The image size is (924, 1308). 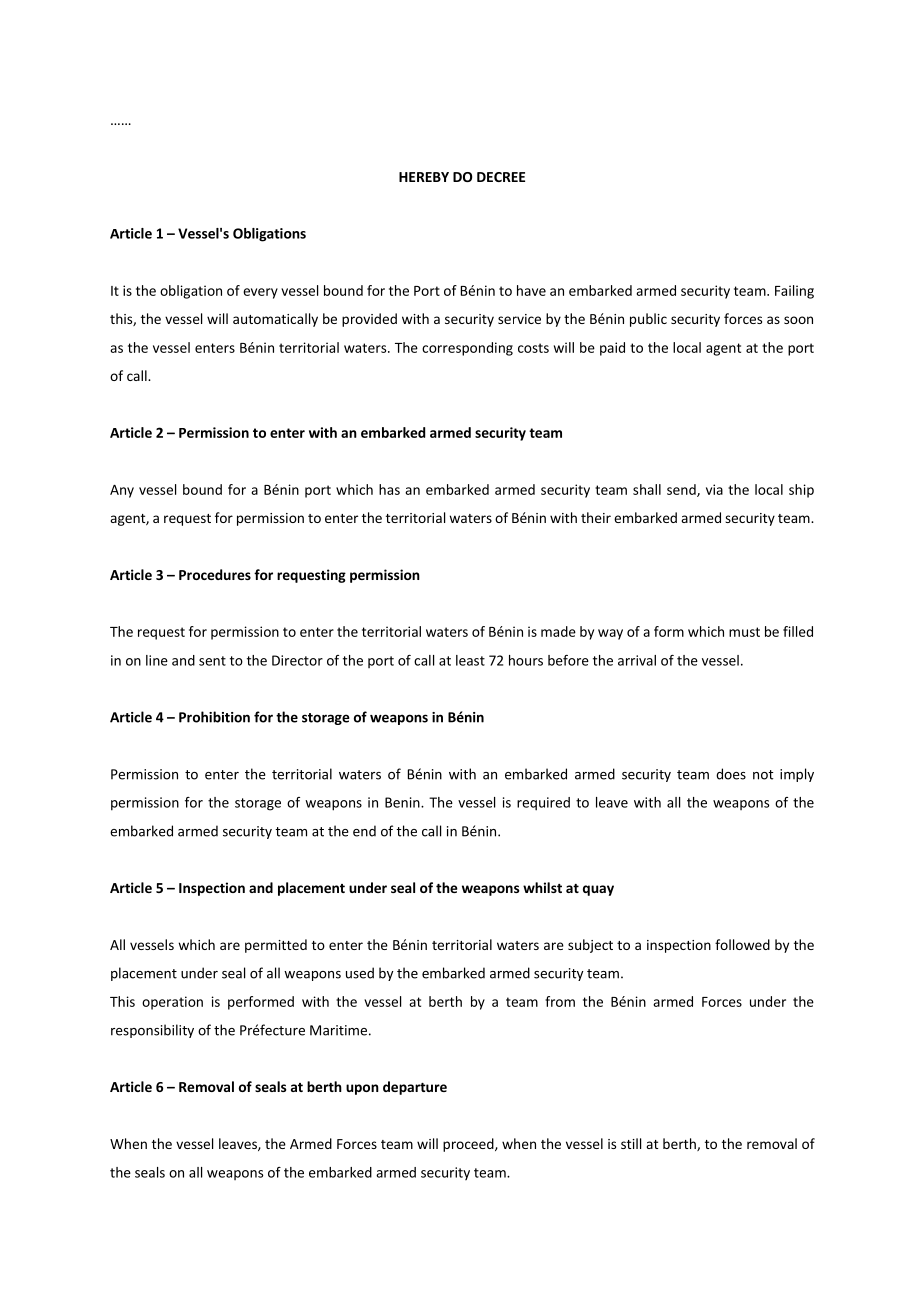 I want to click on responsibility, so click(x=152, y=1031).
